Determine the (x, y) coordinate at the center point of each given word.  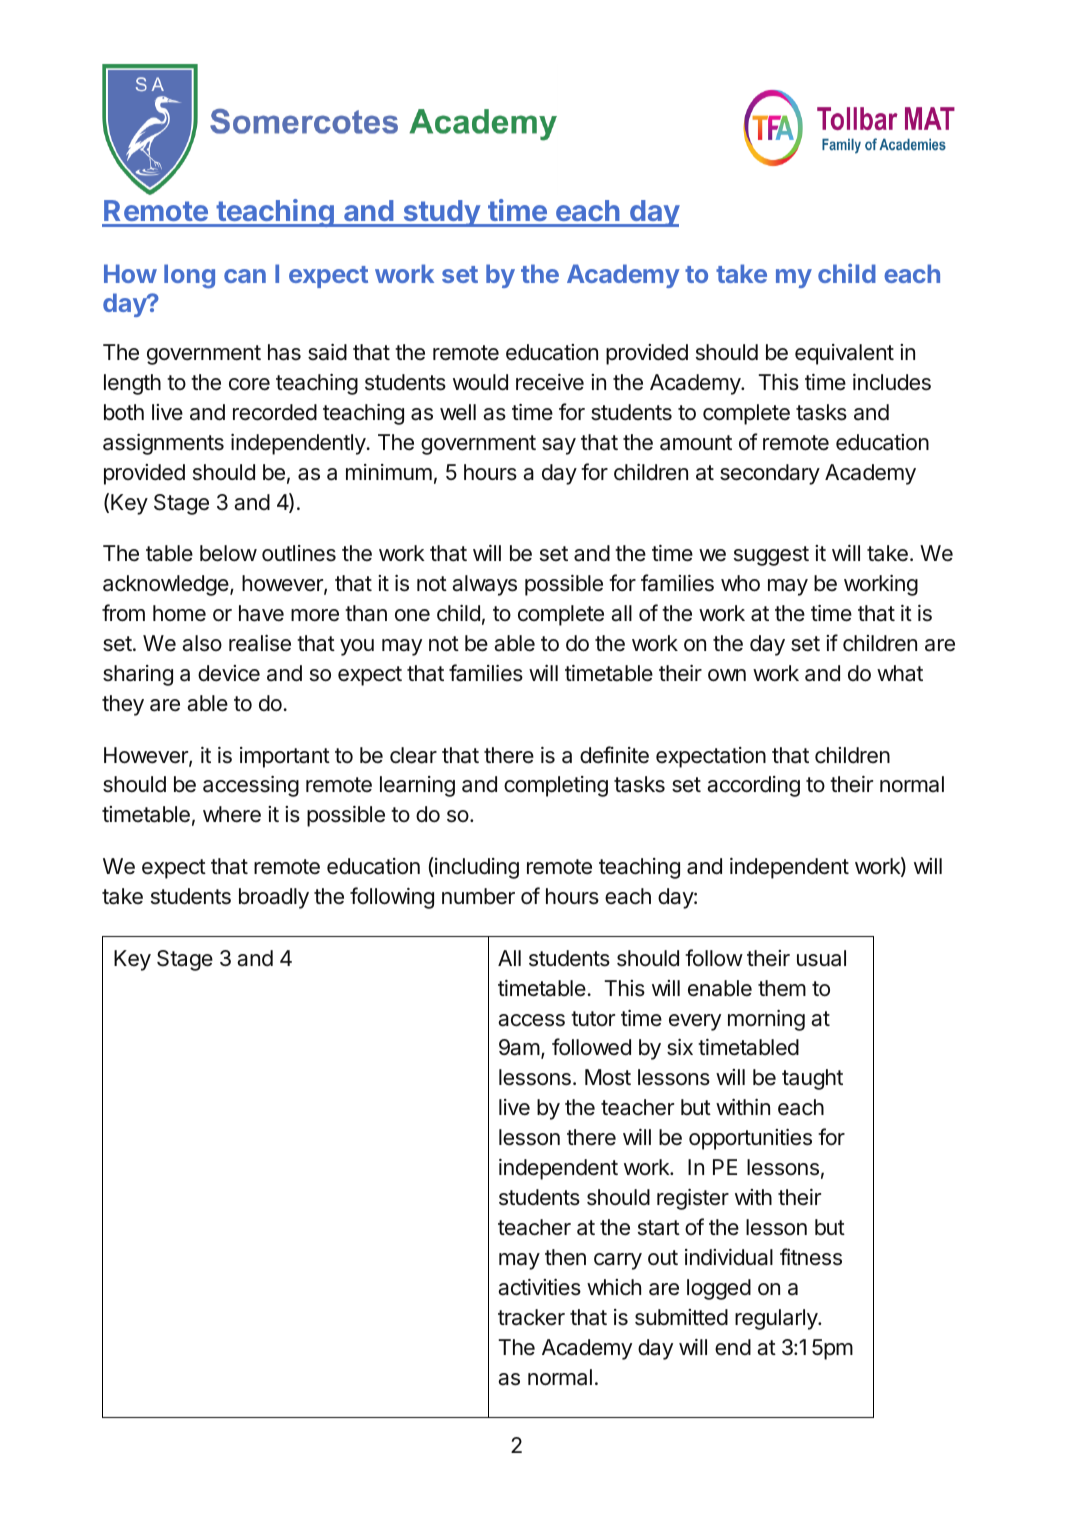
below (228, 553)
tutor (593, 1018)
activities (539, 1287)
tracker (531, 1317)
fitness (811, 1257)
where (232, 814)
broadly (274, 898)
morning (766, 1020)
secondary (770, 474)
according (753, 786)
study (441, 213)
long (189, 276)
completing (556, 786)
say (559, 446)
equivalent (844, 354)
